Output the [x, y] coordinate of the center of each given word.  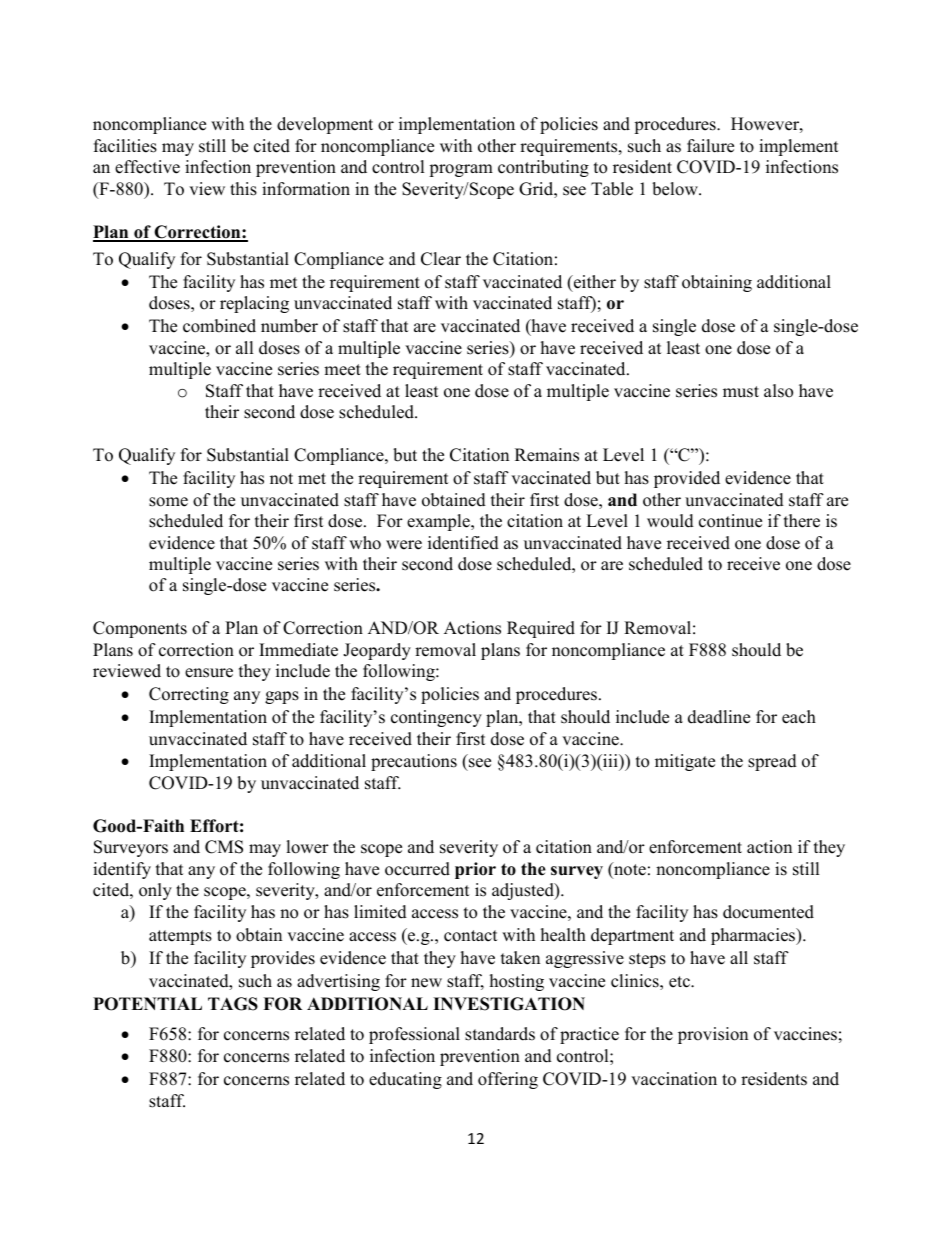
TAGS [233, 1004]
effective [147, 167]
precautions [414, 762]
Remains [547, 455]
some [168, 502]
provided [687, 479]
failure [710, 146]
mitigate [685, 762]
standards [500, 1034]
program [461, 170]
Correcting [189, 695]
